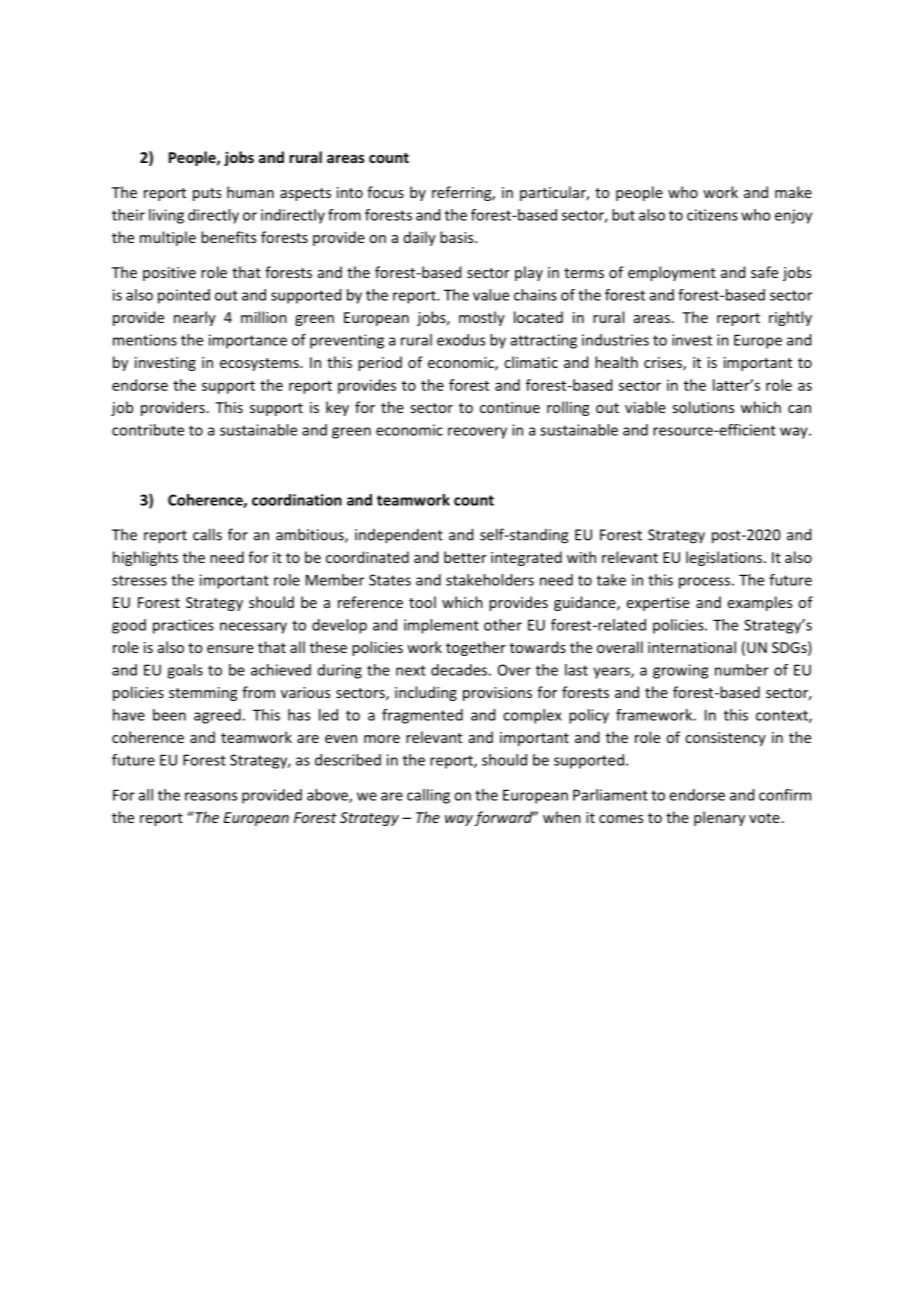  I want to click on calling, so click(428, 796).
